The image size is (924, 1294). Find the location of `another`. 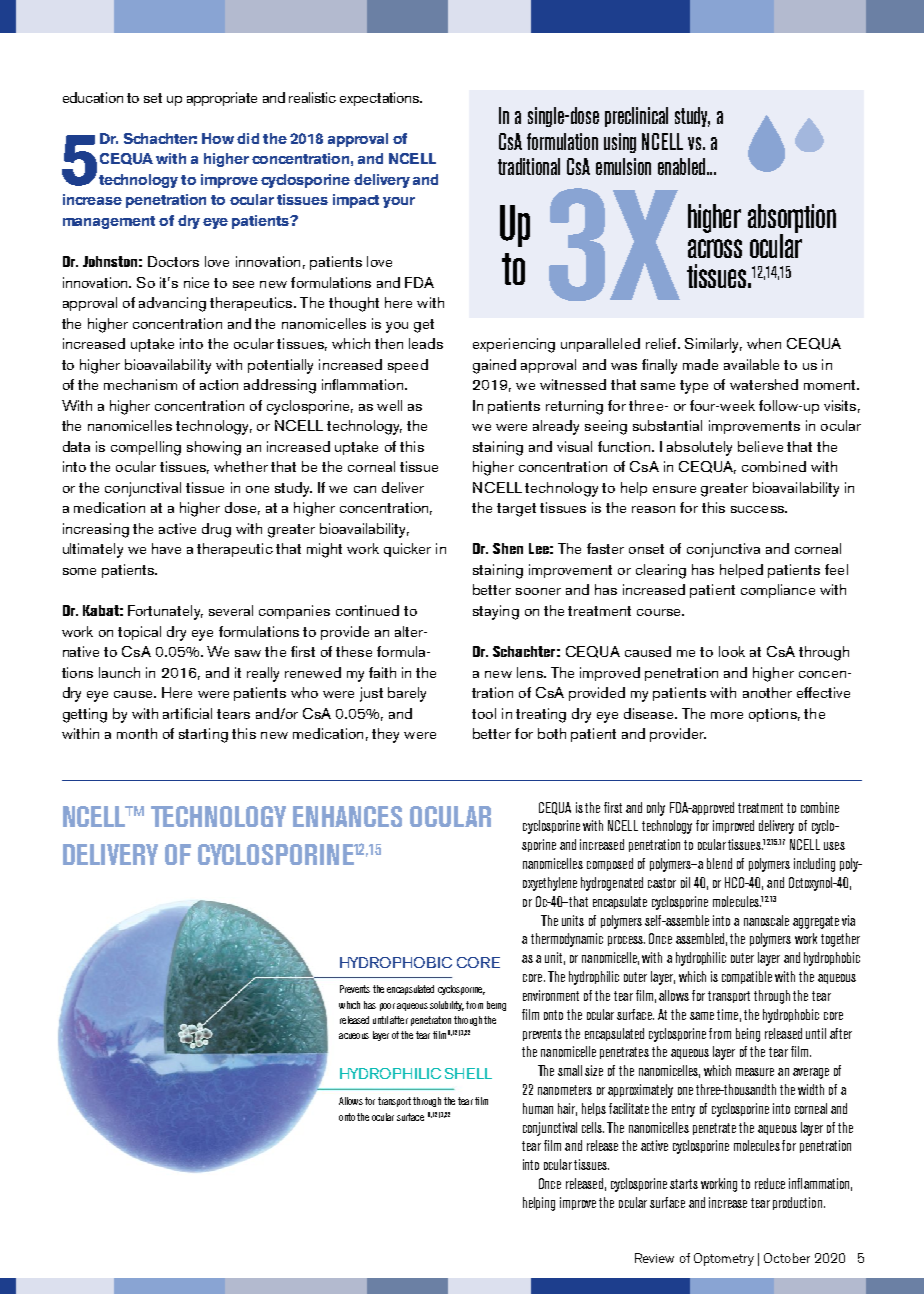

another is located at coordinates (767, 692).
